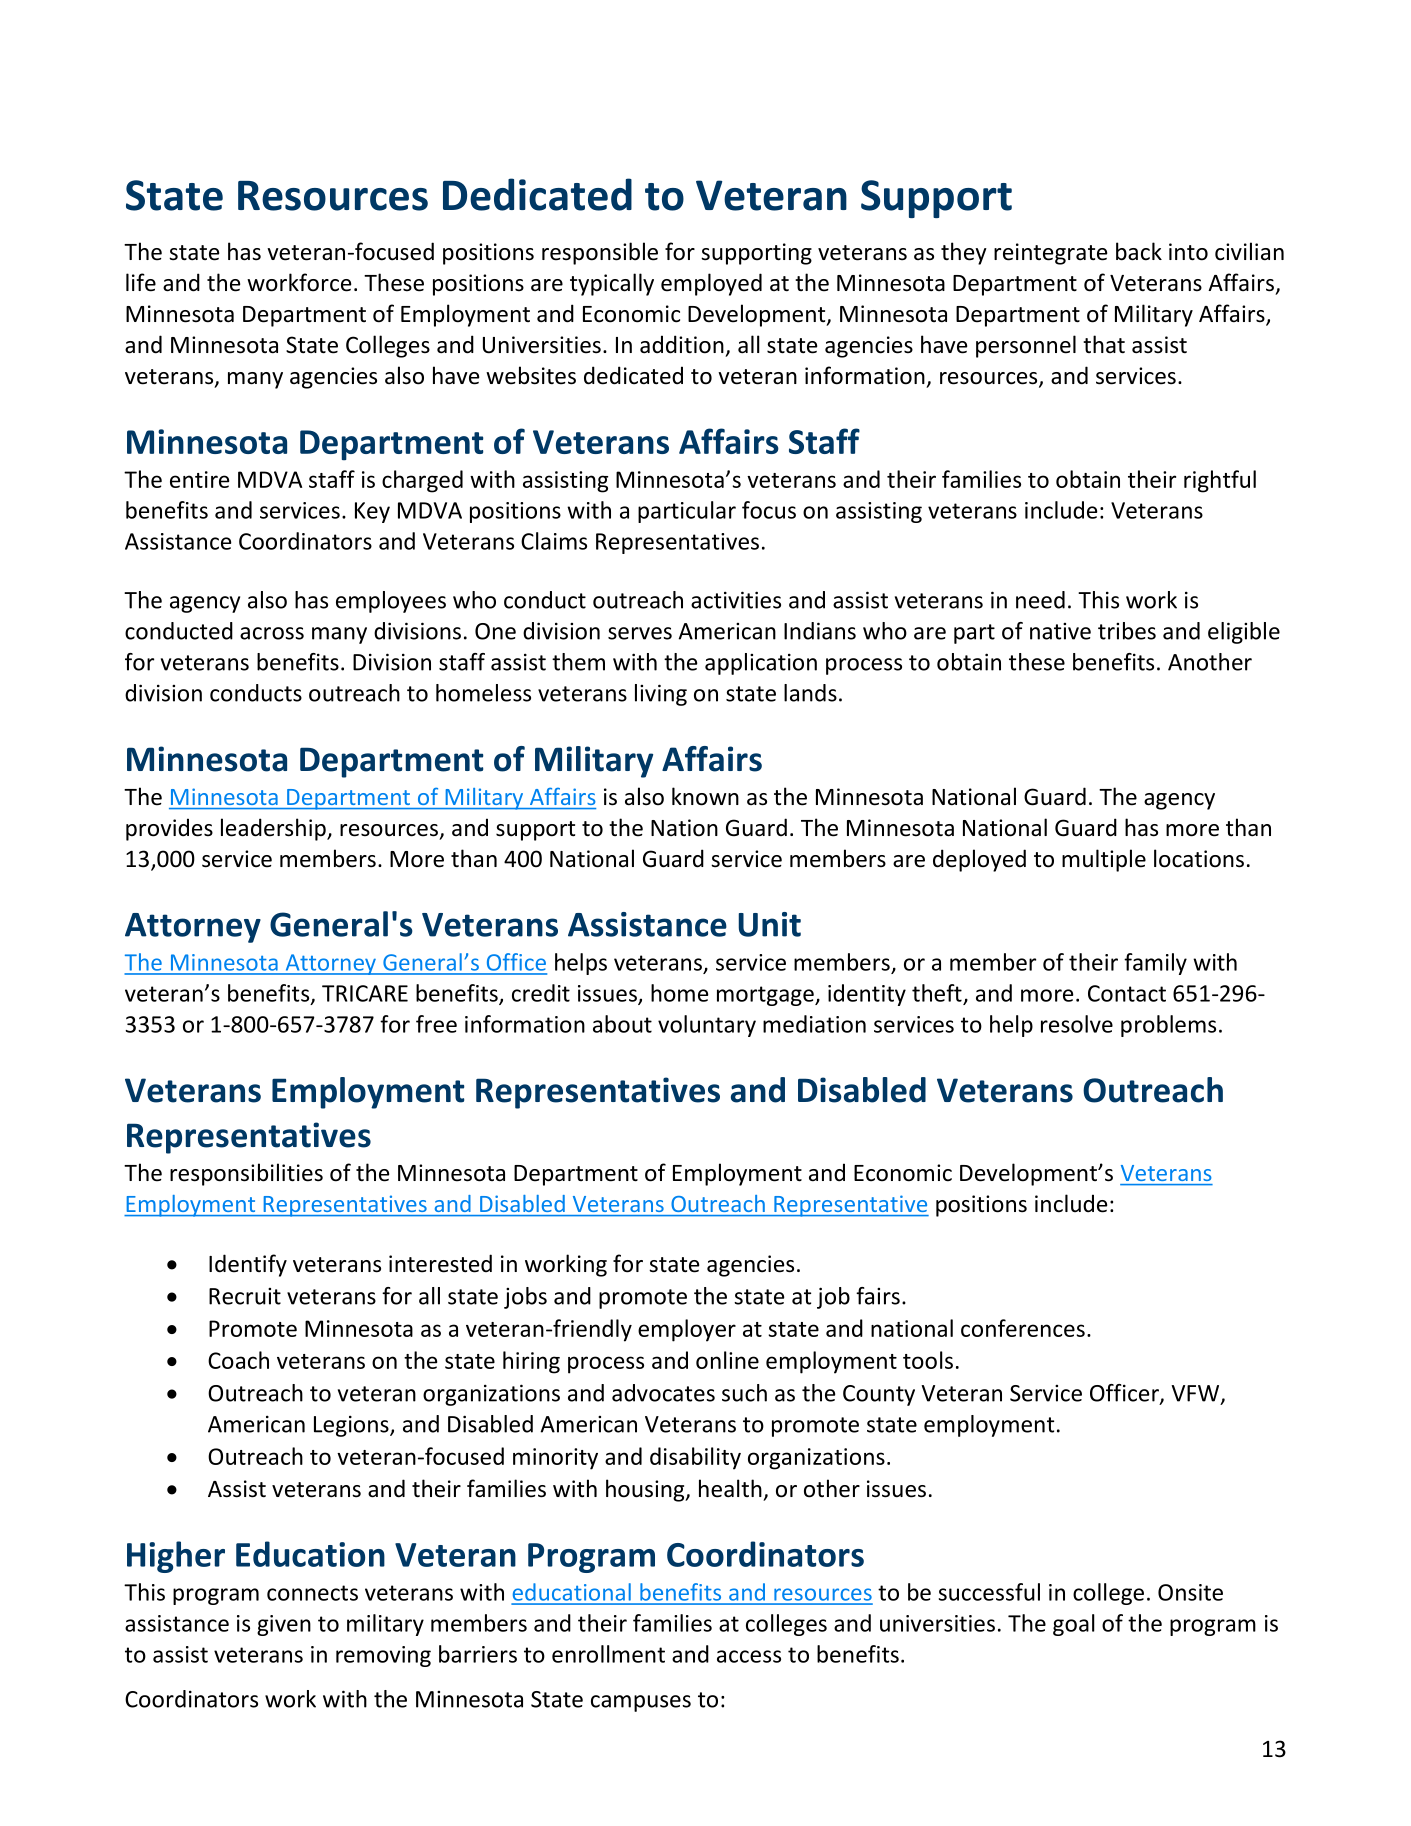 This page has height=1826, width=1411. What do you see at coordinates (1139, 251) in the page?
I see `back` at bounding box center [1139, 251].
